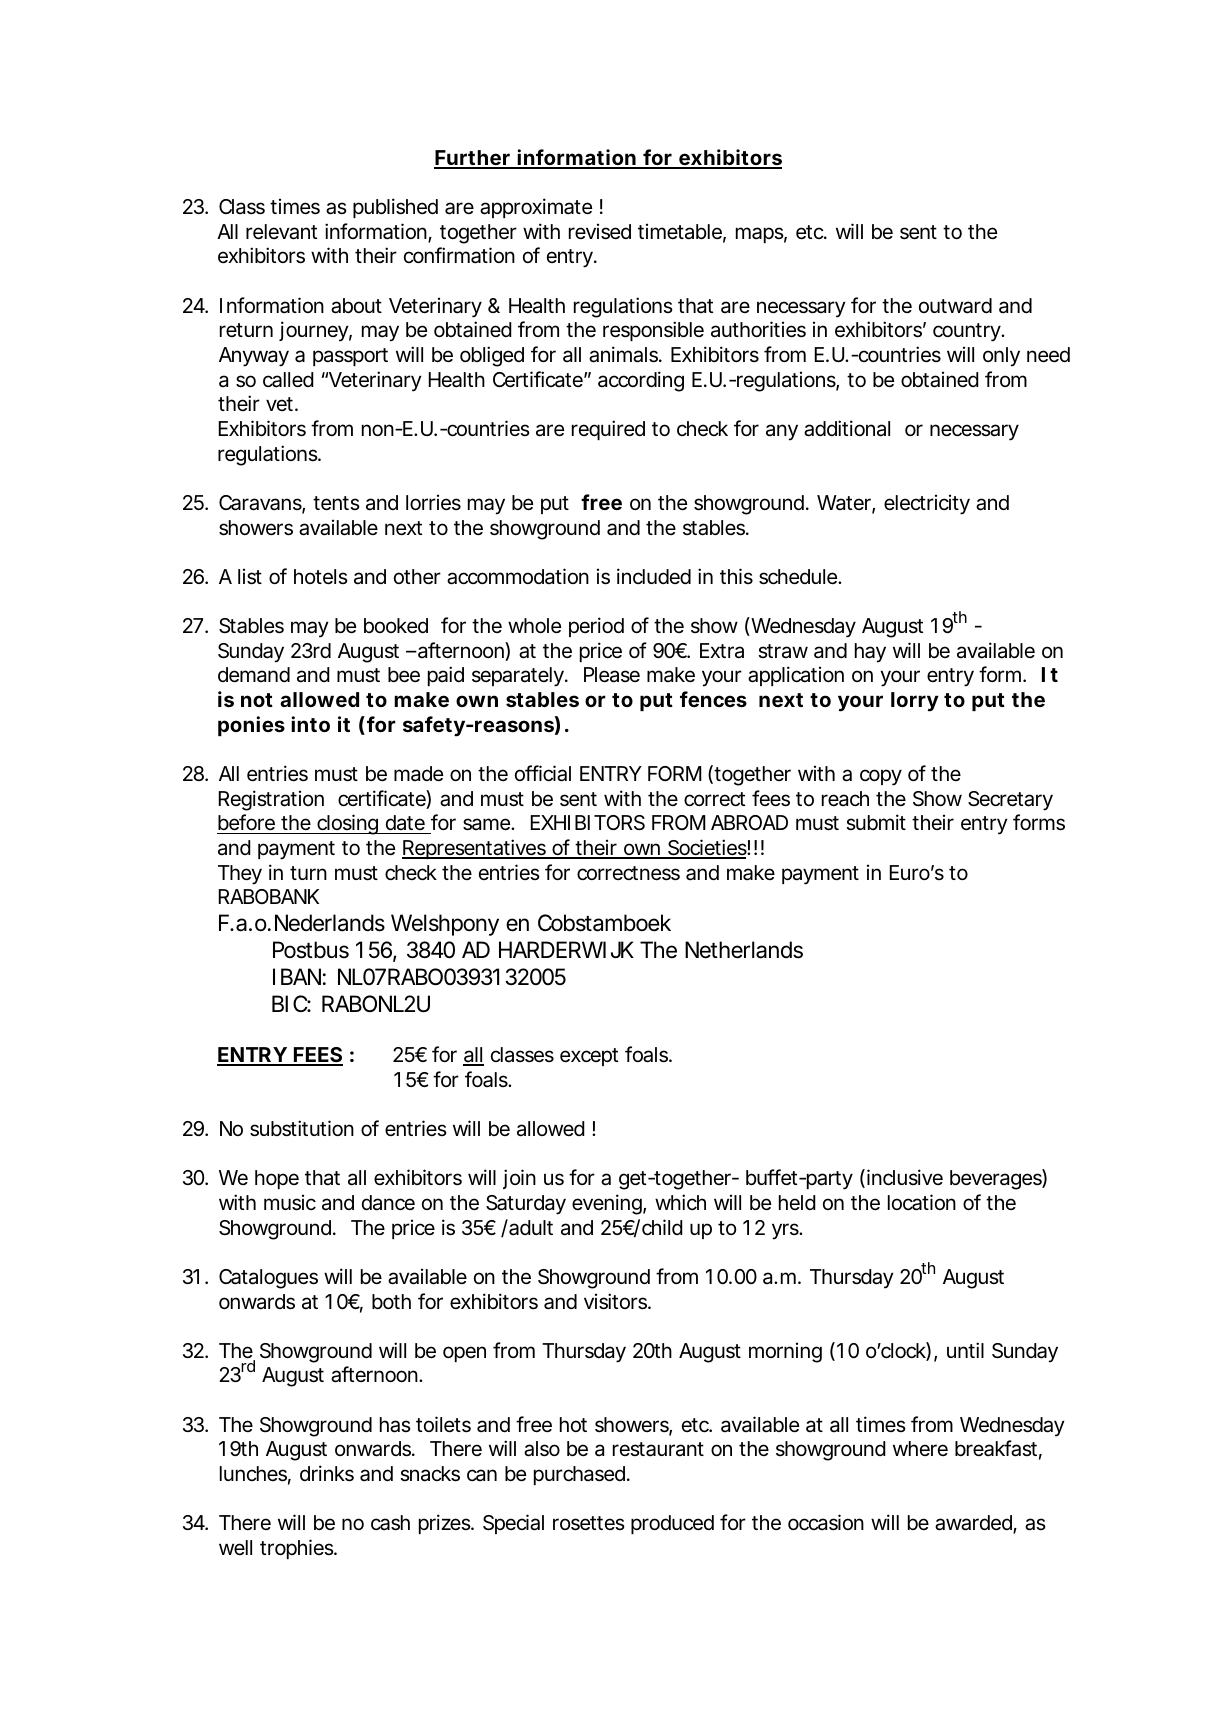  Describe the element at coordinates (920, 1448) in the screenshot. I see `where` at that location.
